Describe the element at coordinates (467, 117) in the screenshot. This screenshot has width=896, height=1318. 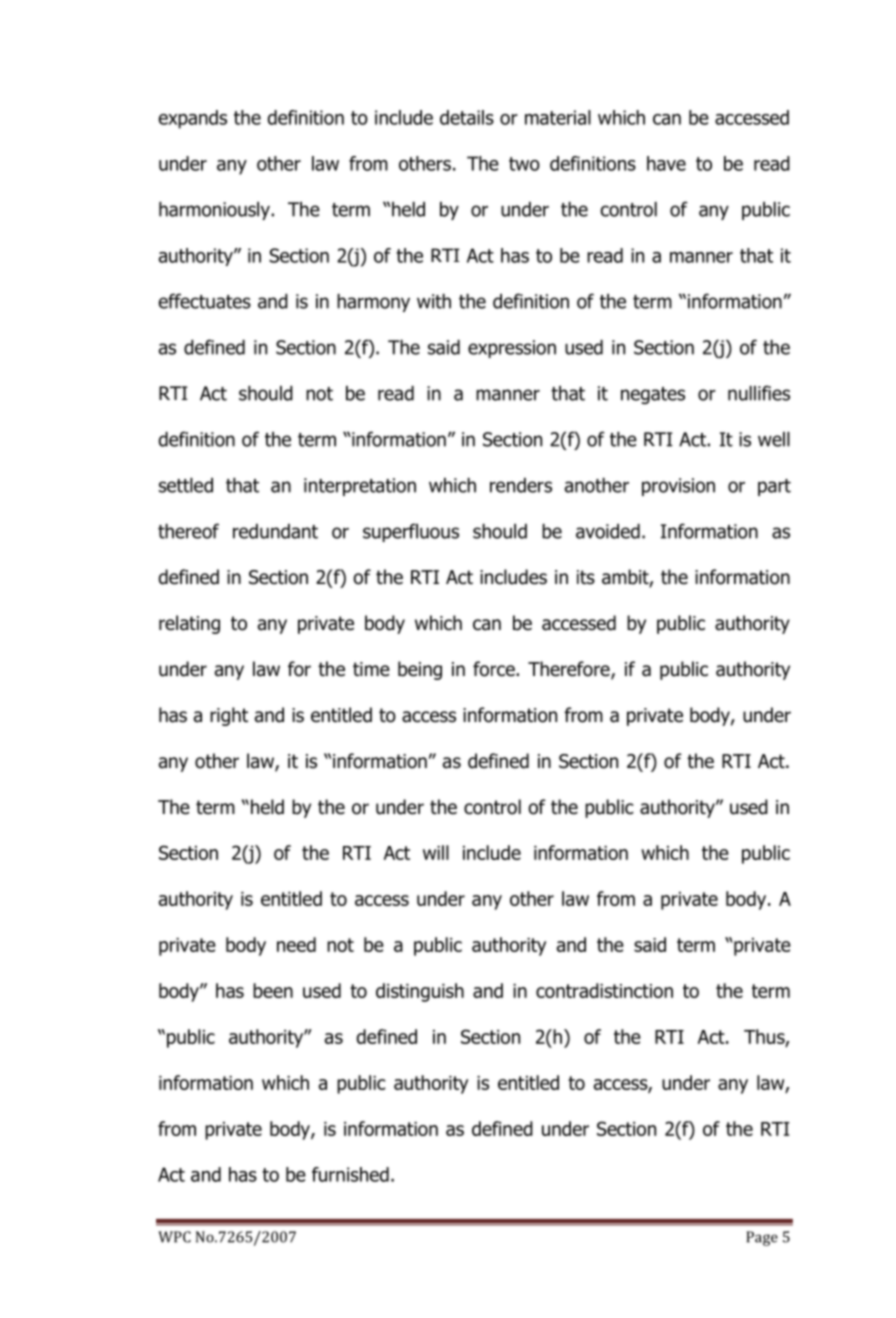
I see `details` at that location.
